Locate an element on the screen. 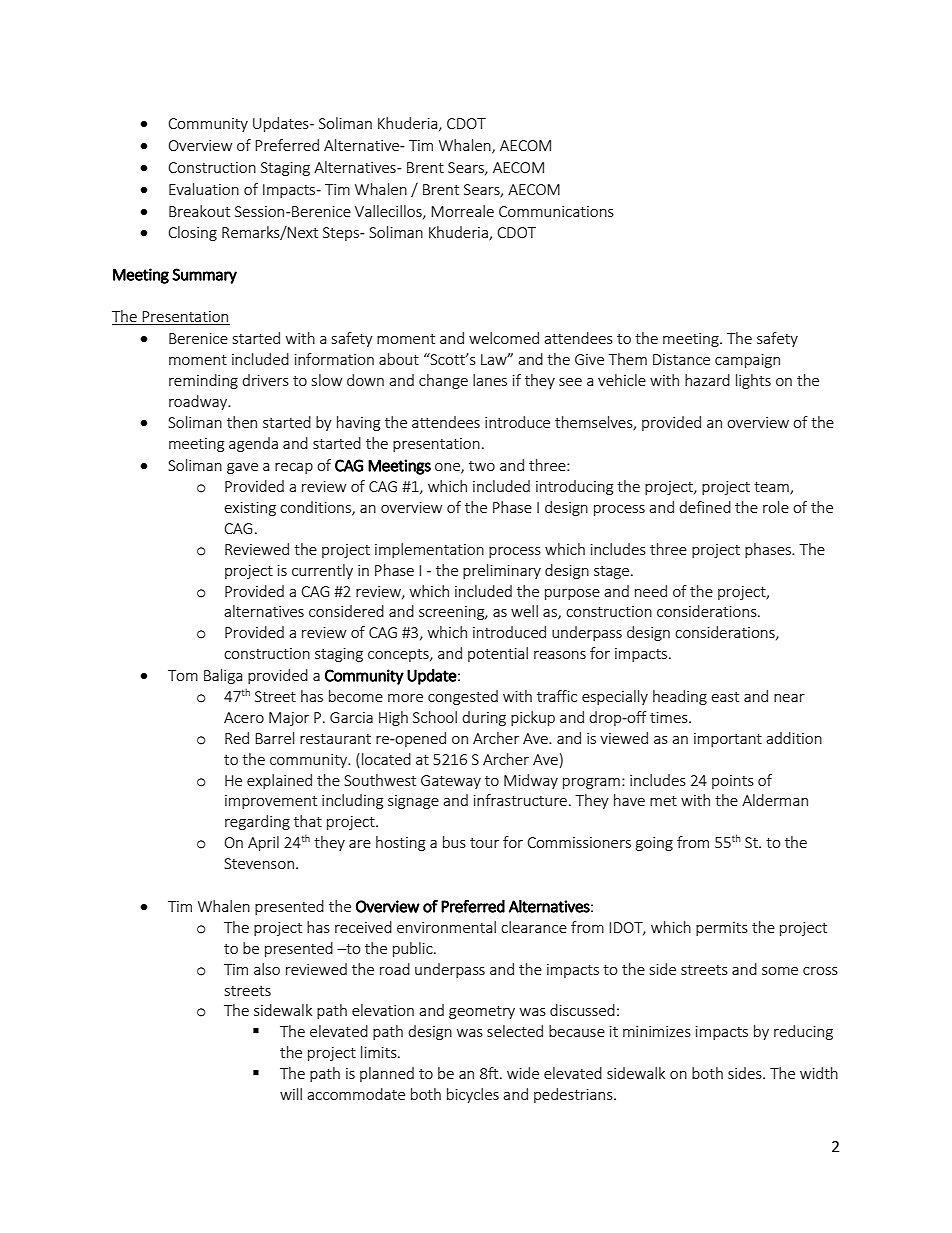 The height and width of the screenshot is (1233, 952). potential is located at coordinates (498, 654).
